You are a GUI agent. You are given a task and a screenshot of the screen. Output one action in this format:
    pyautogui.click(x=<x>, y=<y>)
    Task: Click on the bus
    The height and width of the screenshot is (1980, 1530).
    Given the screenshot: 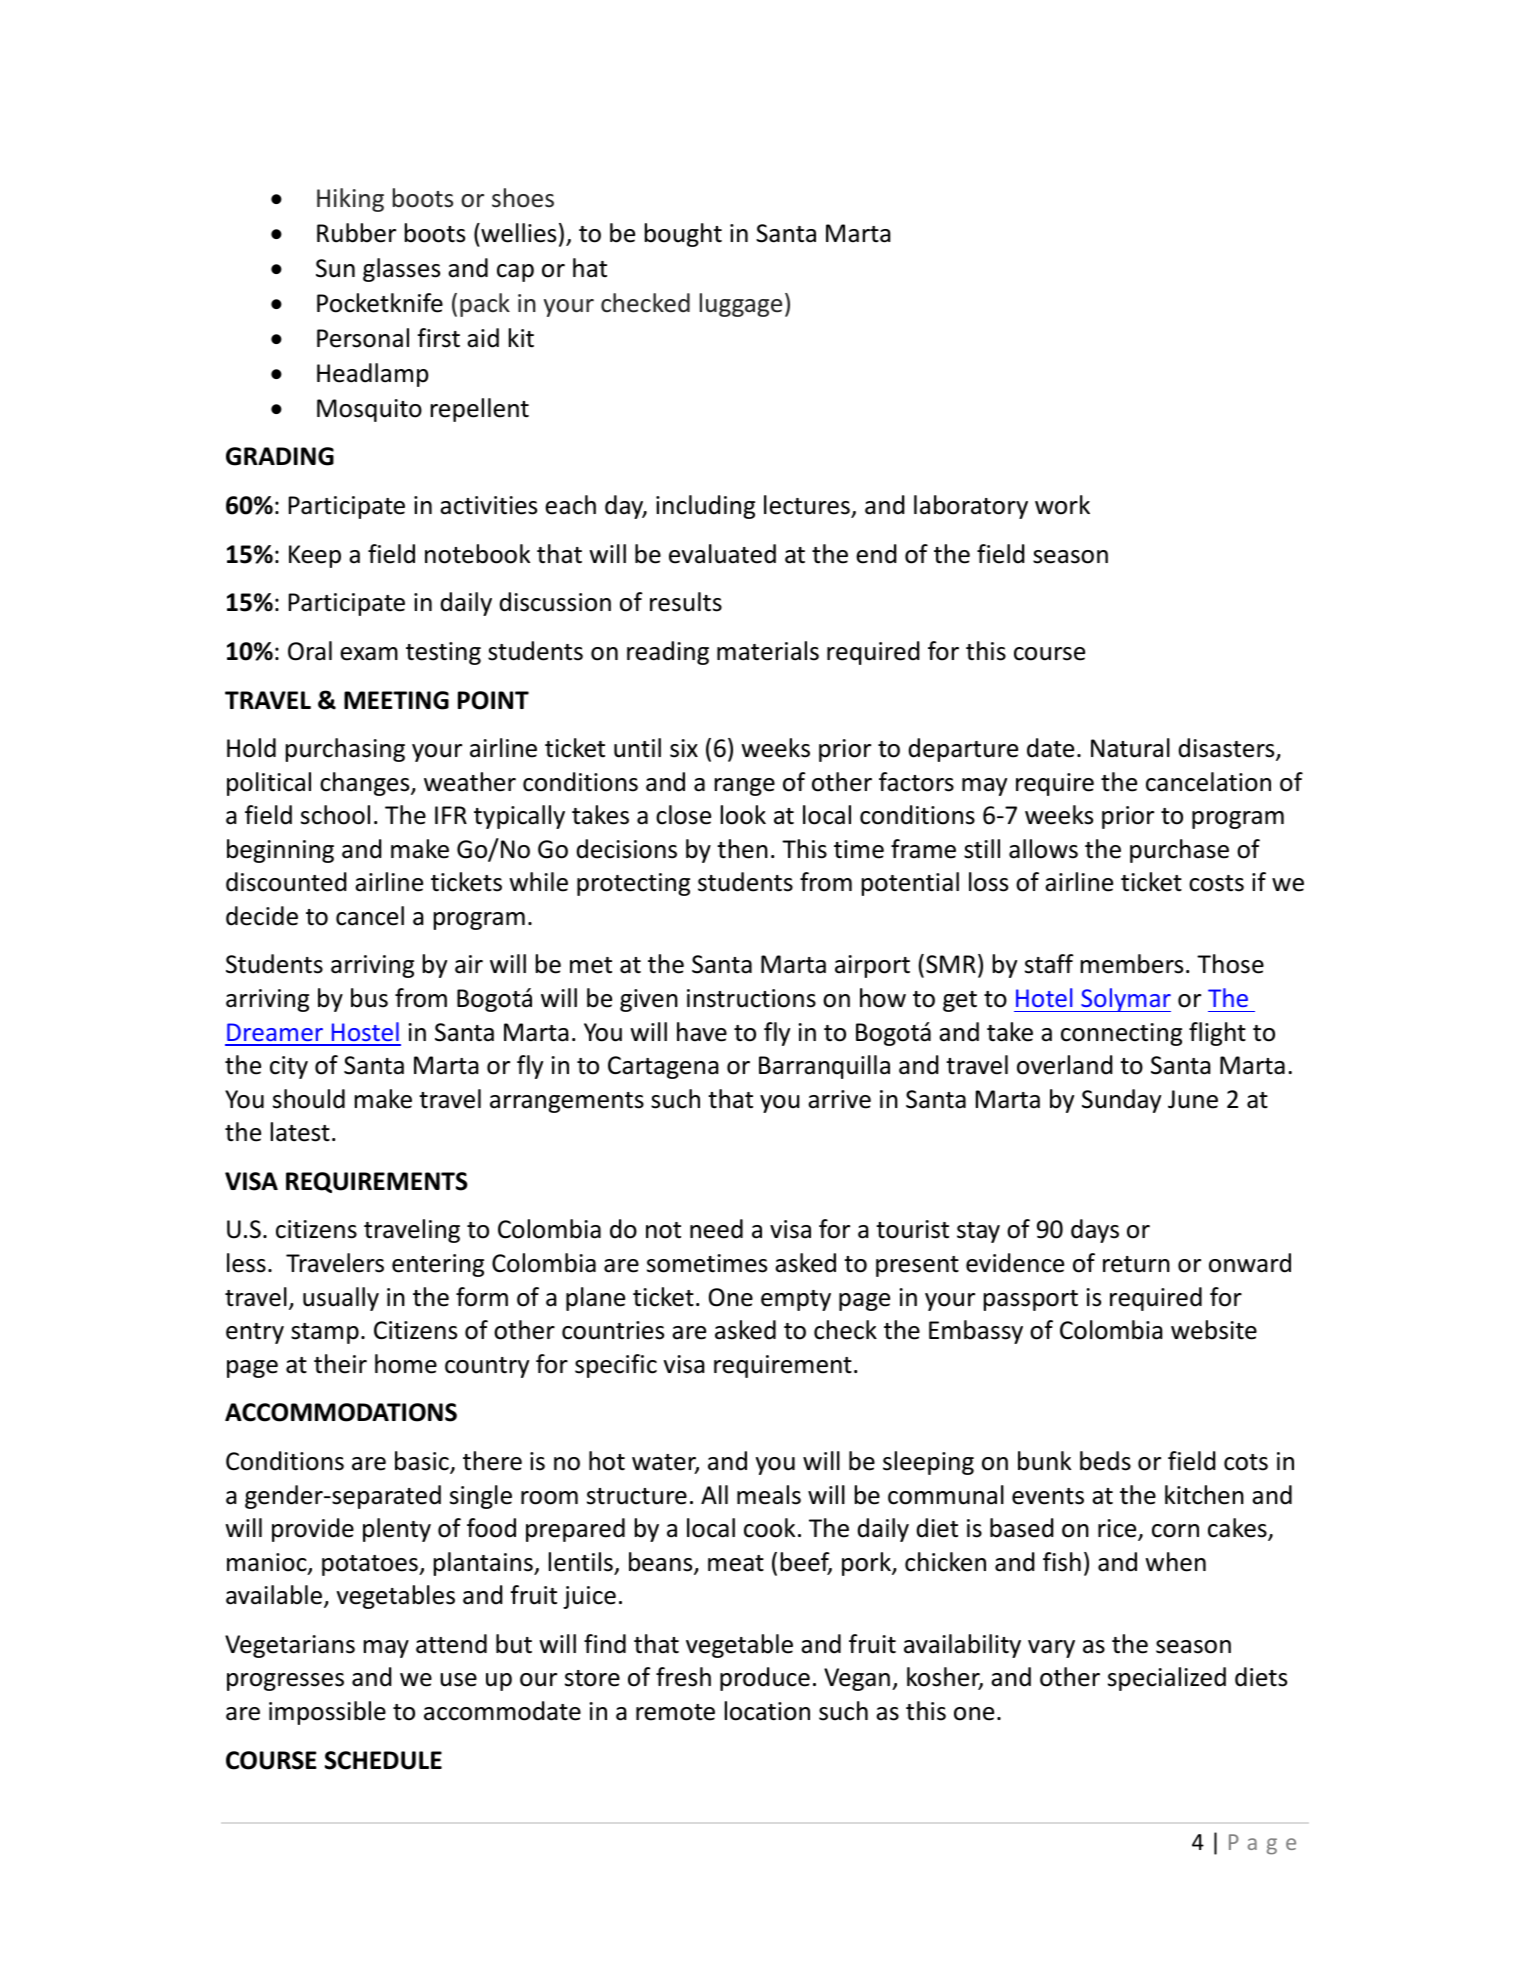 What is the action you would take?
    pyautogui.click(x=369, y=998)
